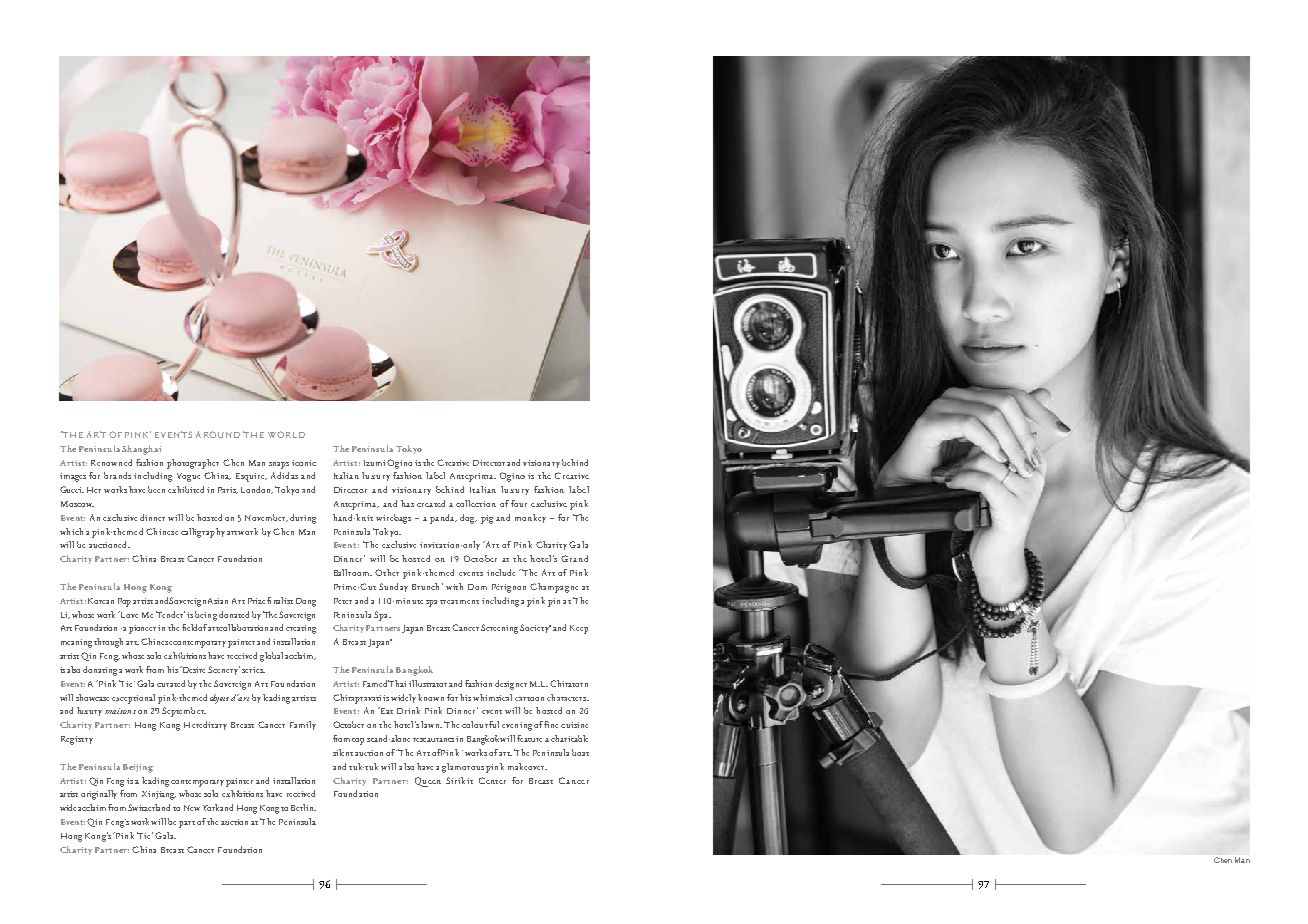 The width and height of the screenshot is (1308, 924). I want to click on creating, so click(301, 629).
